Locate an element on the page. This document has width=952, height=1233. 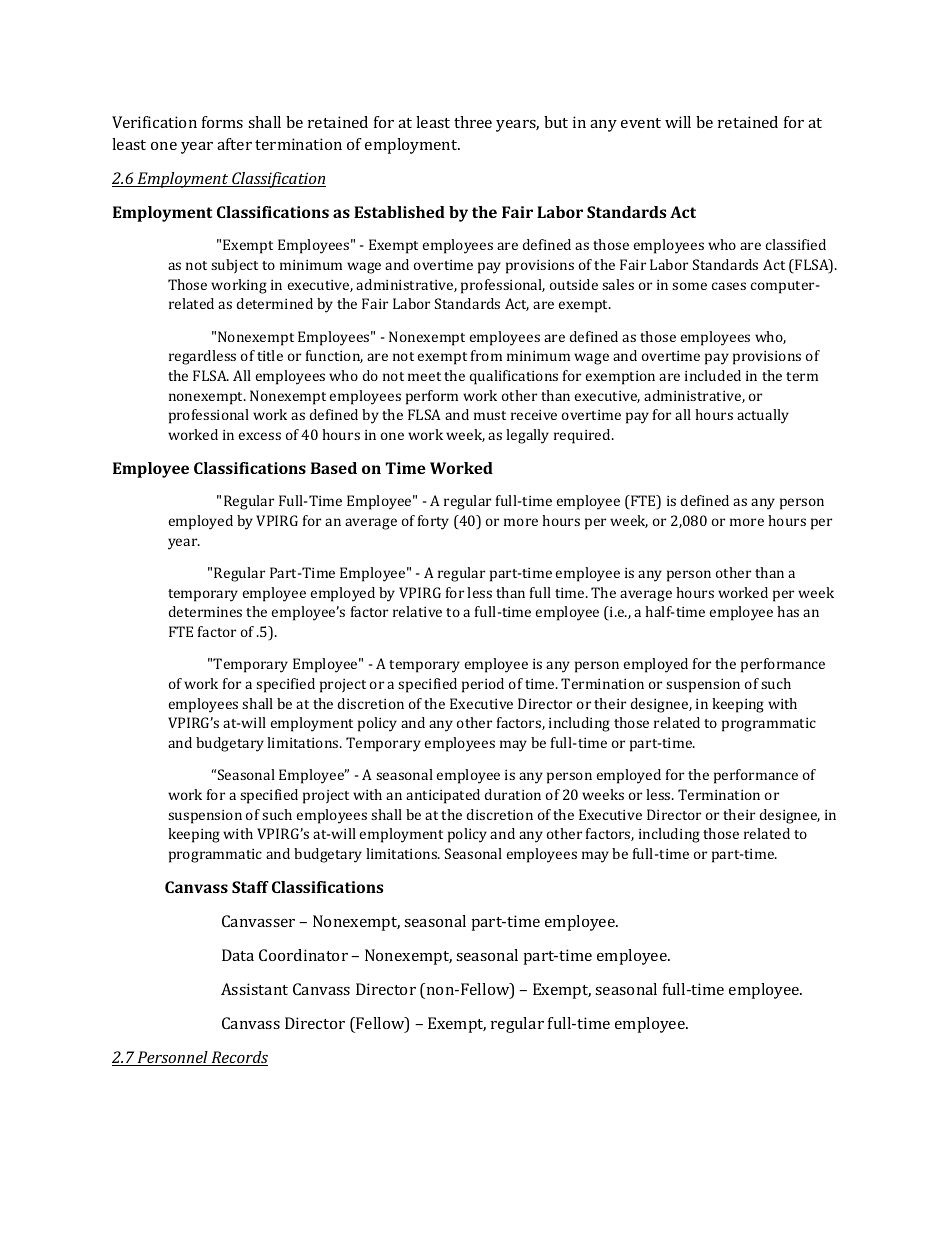
relative is located at coordinates (417, 611).
